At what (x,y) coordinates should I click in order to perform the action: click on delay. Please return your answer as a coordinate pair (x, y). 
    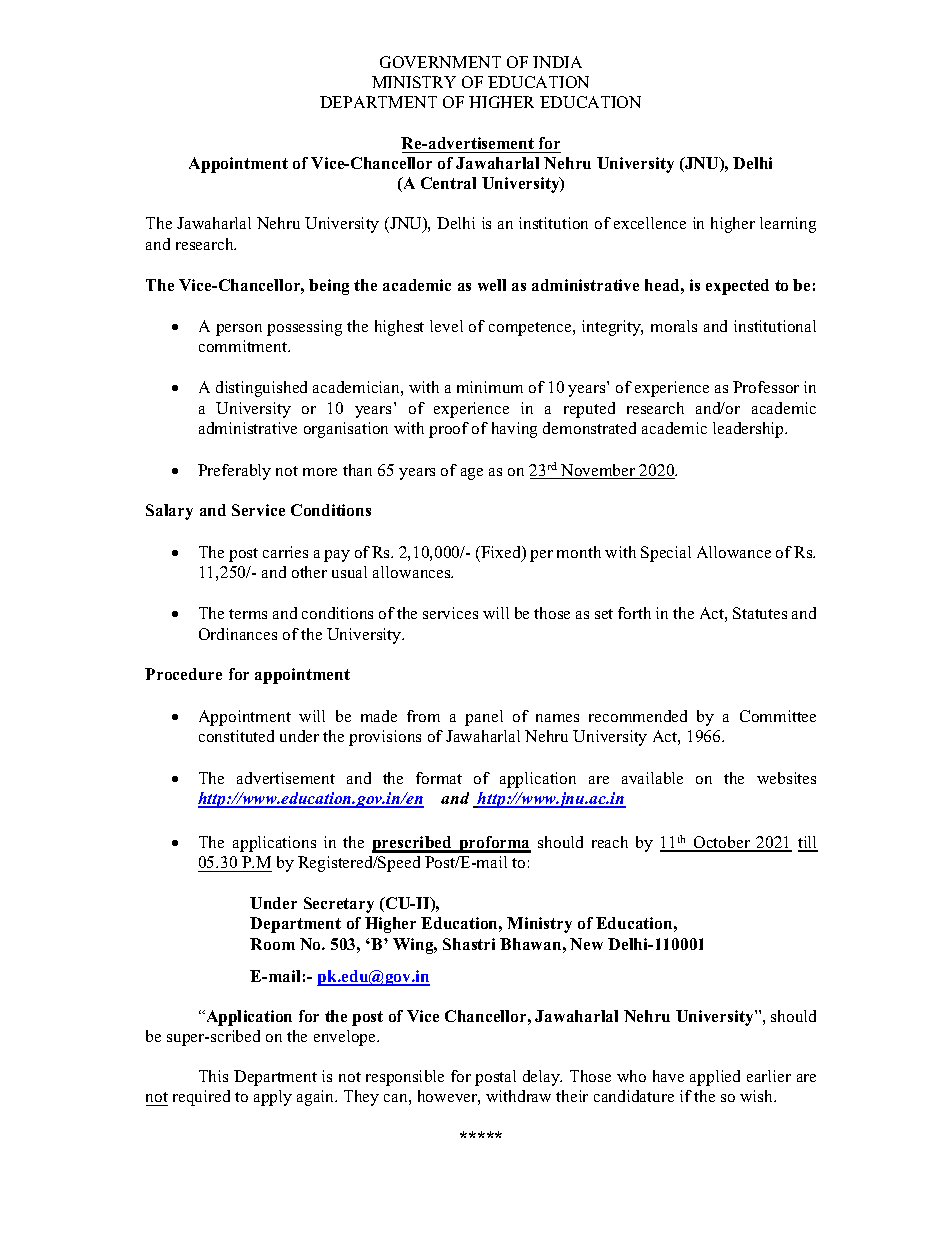
    Looking at the image, I should click on (542, 1078).
